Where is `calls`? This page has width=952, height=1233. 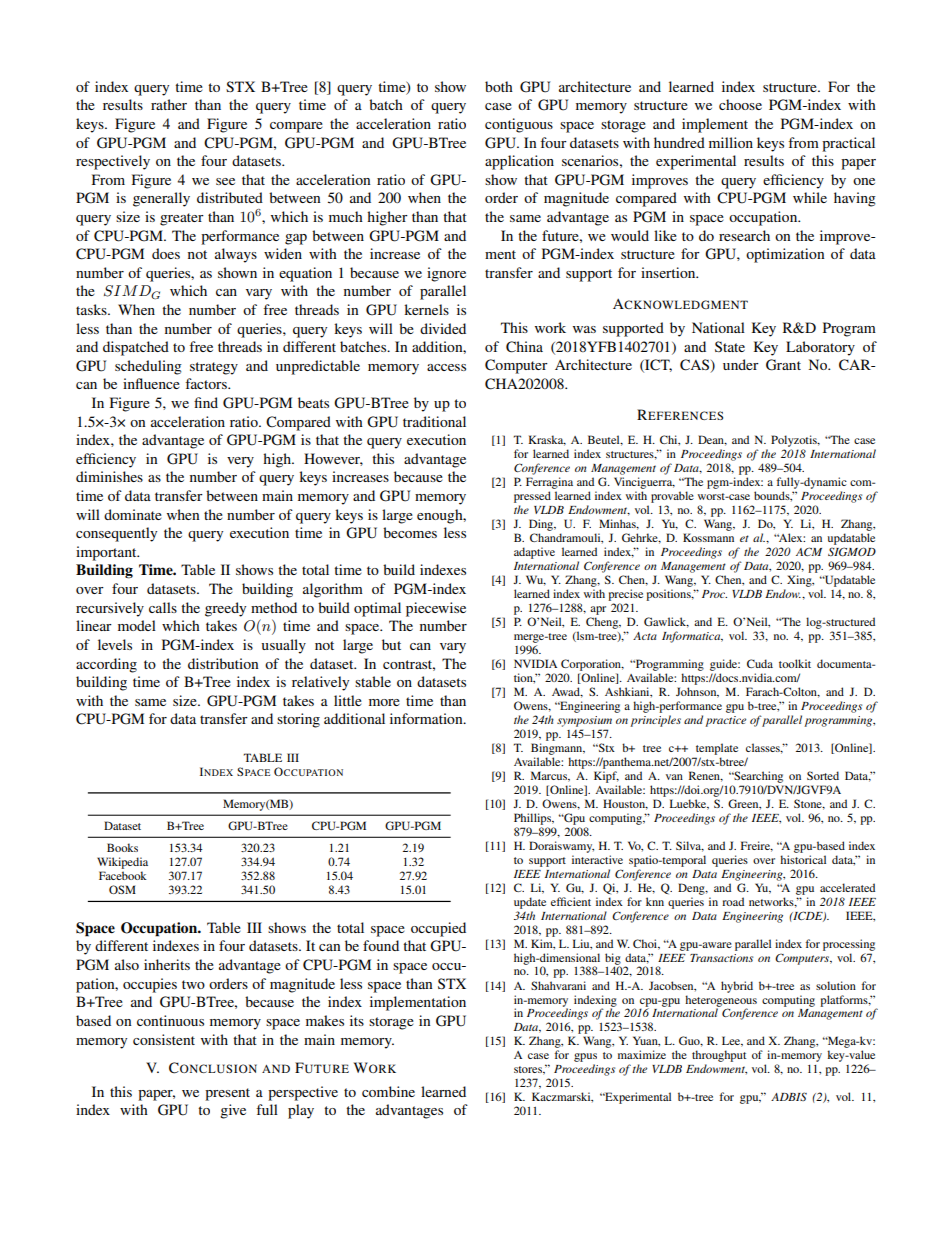
calls is located at coordinates (163, 607).
